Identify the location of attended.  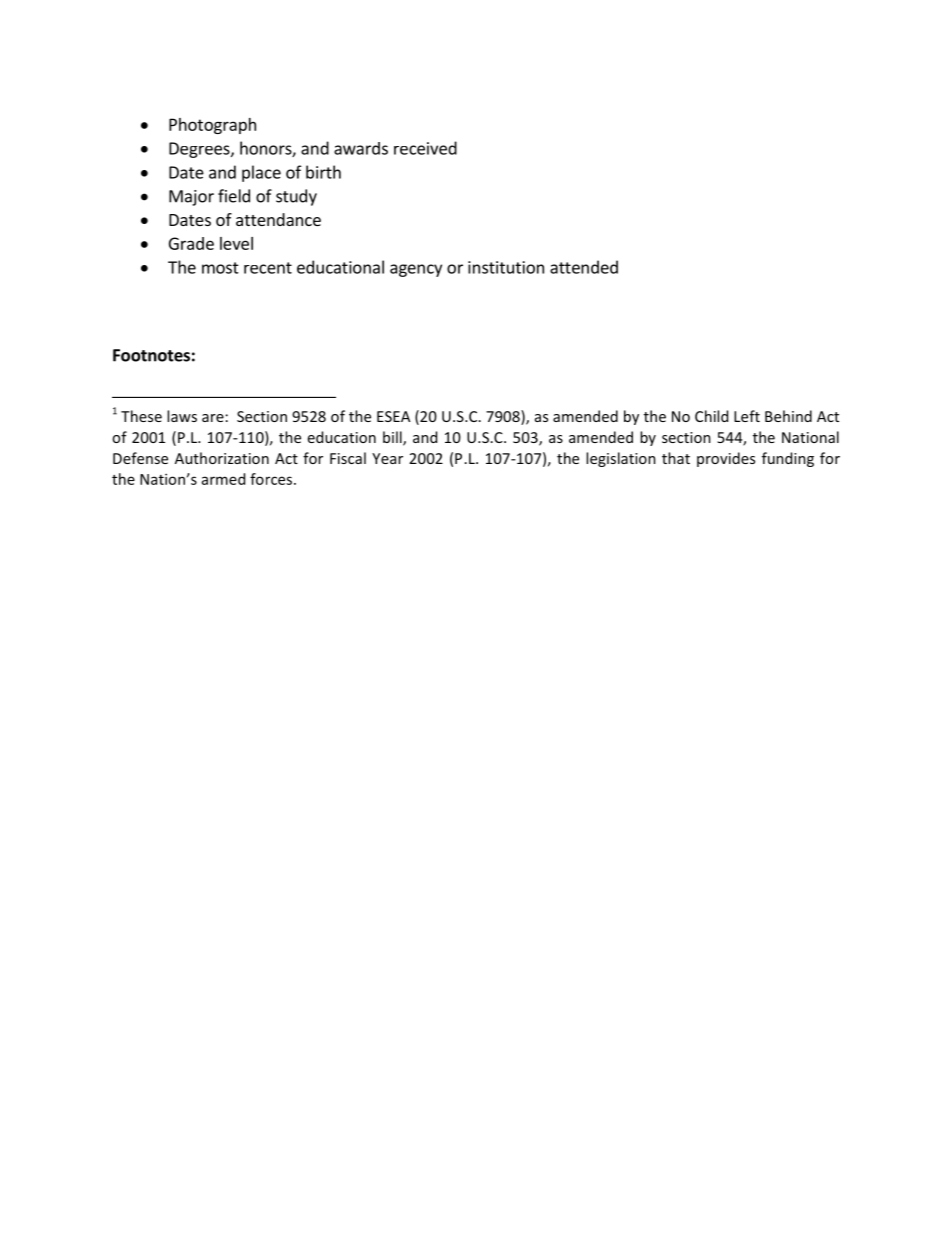
(584, 267).
